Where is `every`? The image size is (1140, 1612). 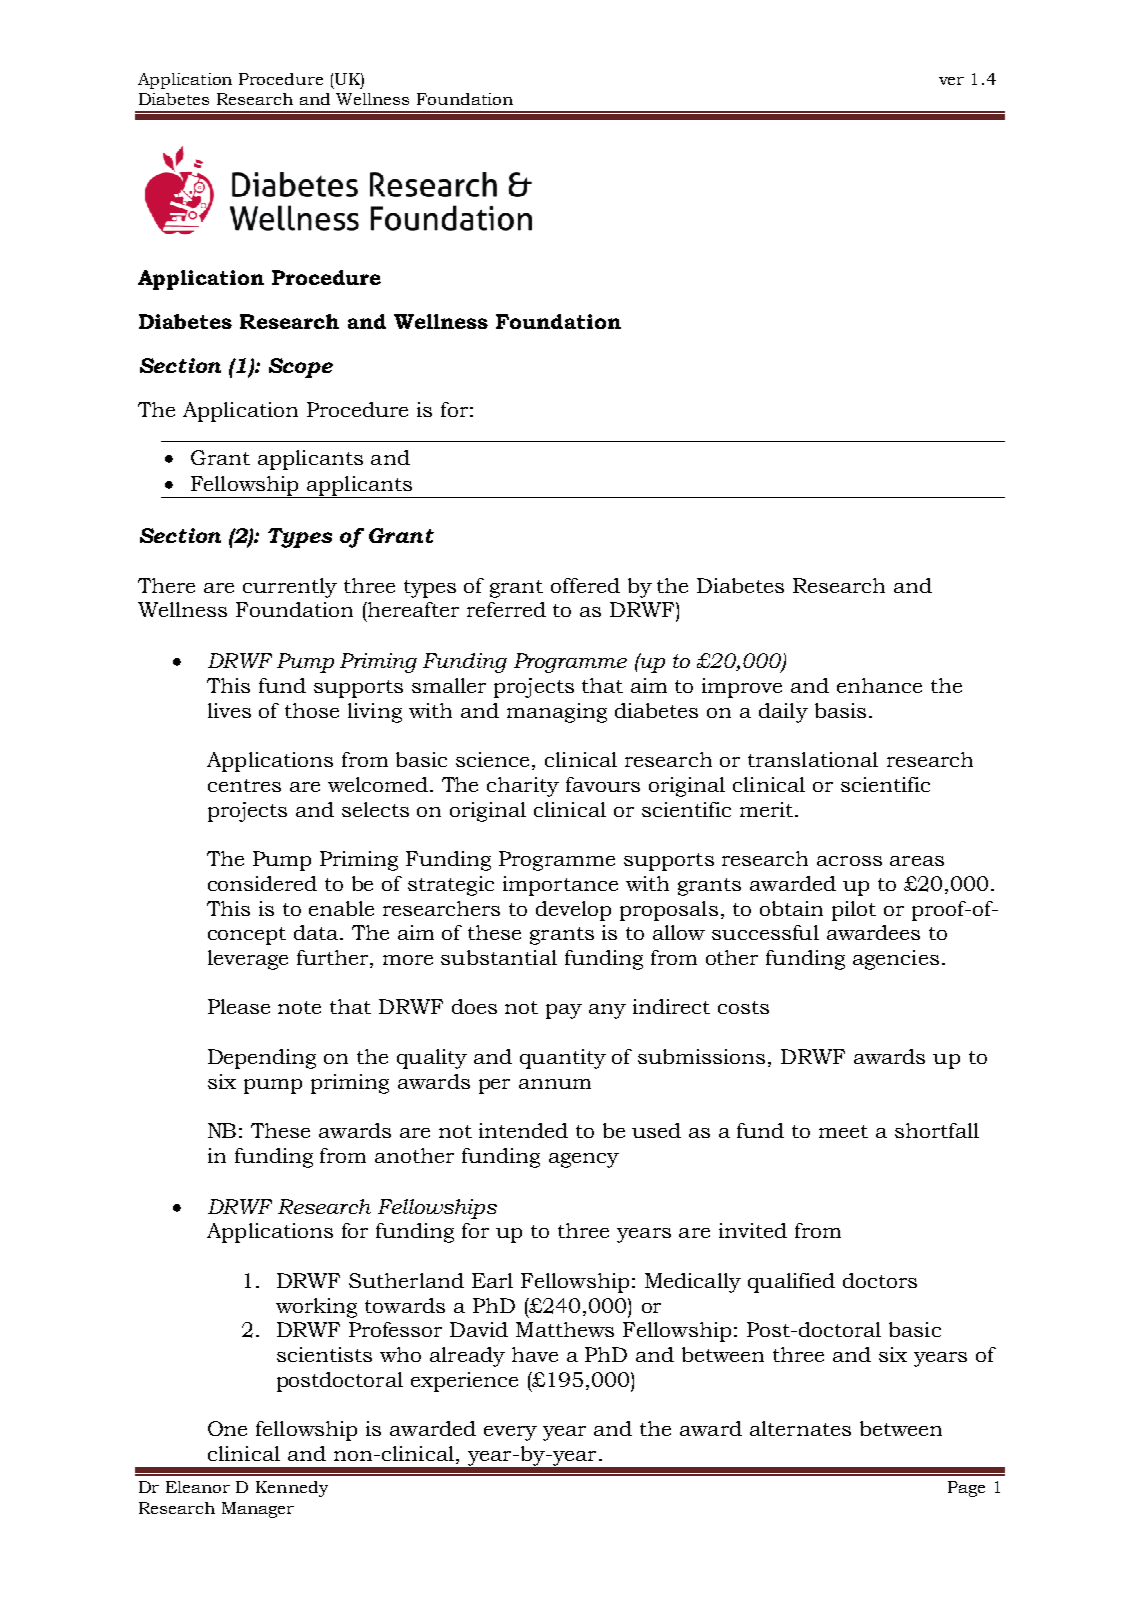 every is located at coordinates (510, 1433).
